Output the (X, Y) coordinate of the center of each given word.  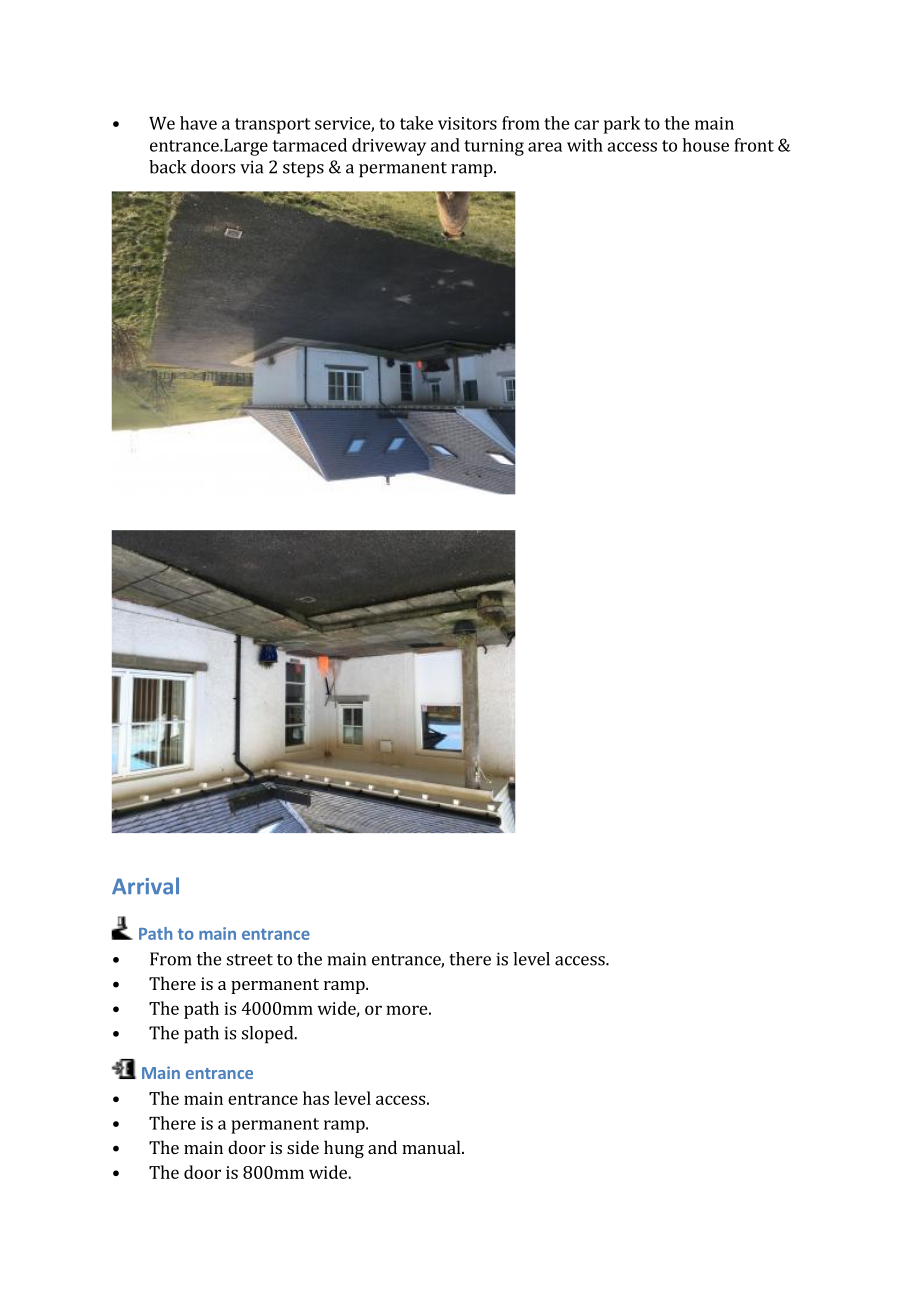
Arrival (145, 886)
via (251, 167)
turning (494, 147)
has (316, 1098)
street (250, 960)
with (585, 145)
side (303, 1147)
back (167, 167)
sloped (269, 1035)
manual (432, 1147)
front (754, 145)
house (705, 145)
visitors (467, 123)
